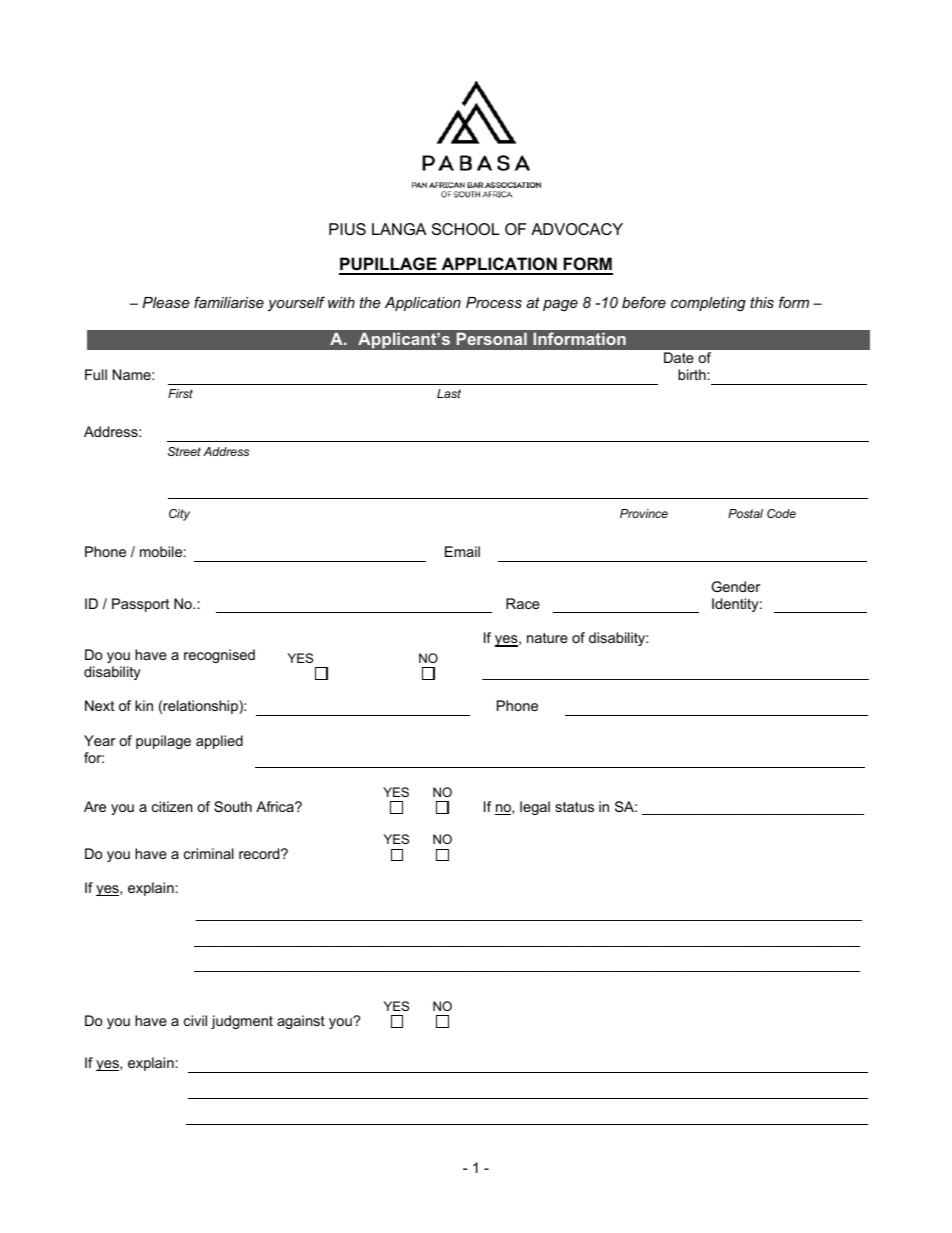 This screenshot has width=952, height=1233. What do you see at coordinates (708, 304) in the screenshot?
I see `completing` at bounding box center [708, 304].
